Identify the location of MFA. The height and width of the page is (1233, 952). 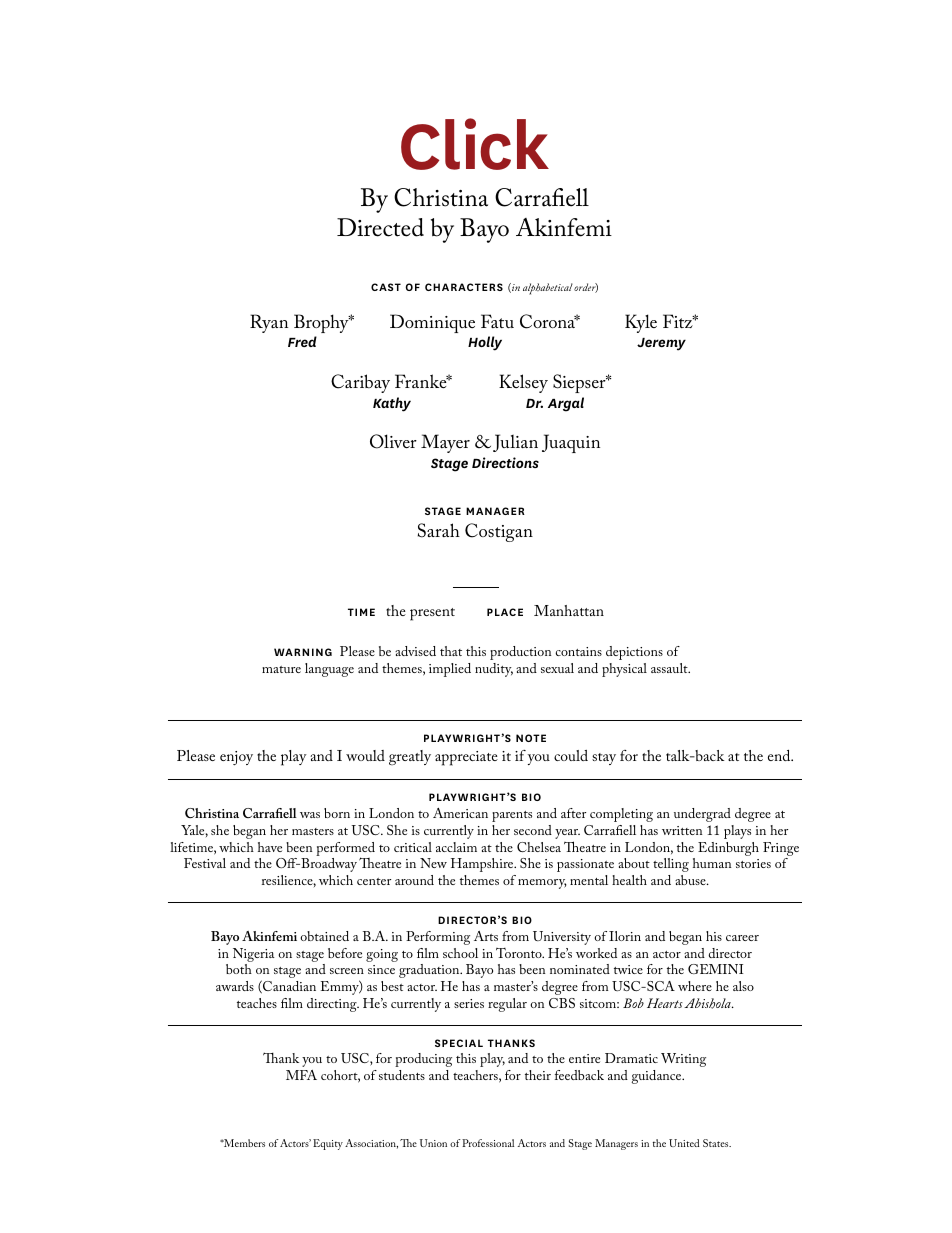
(301, 1075).
